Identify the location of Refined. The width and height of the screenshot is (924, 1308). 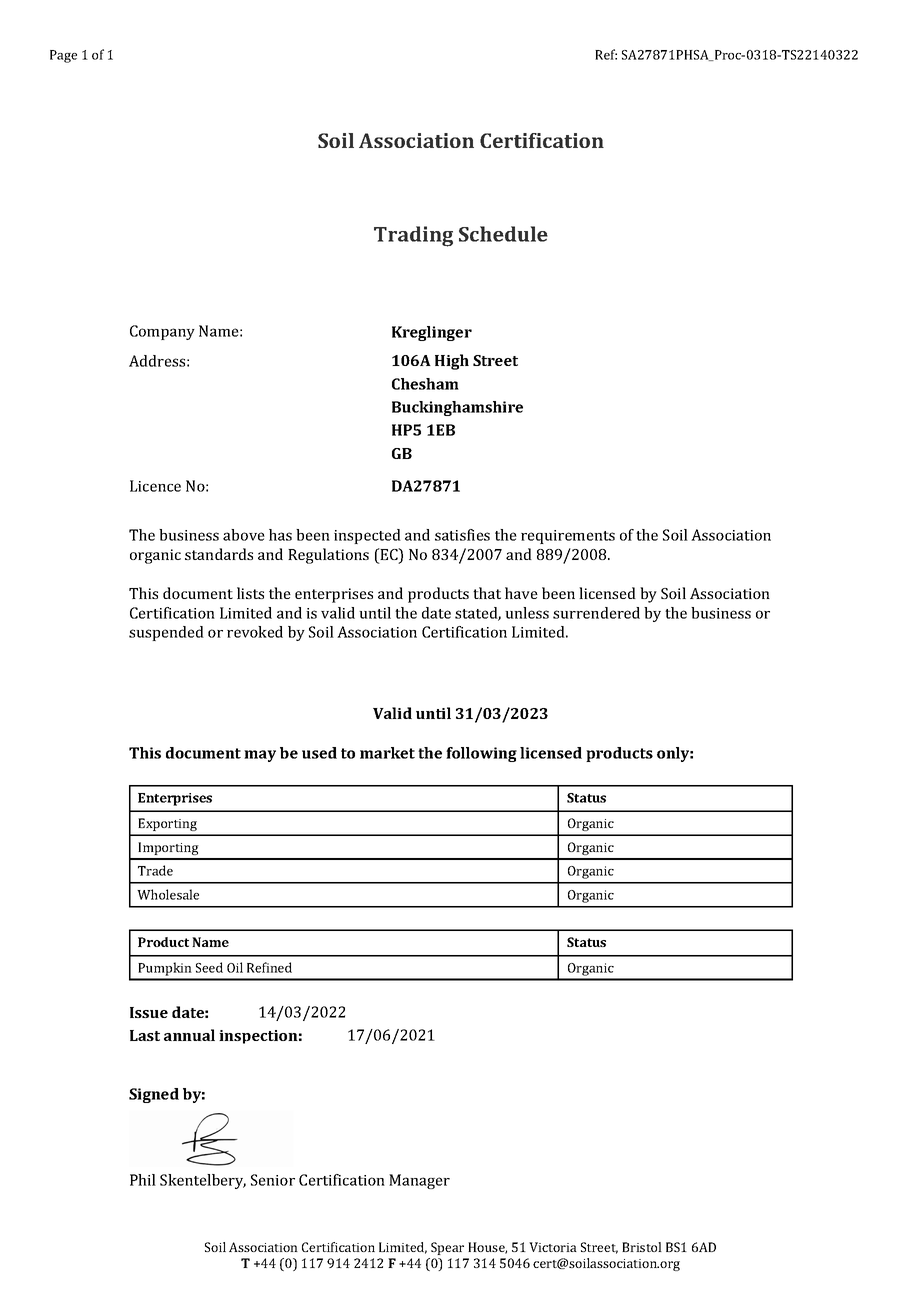
(269, 967).
